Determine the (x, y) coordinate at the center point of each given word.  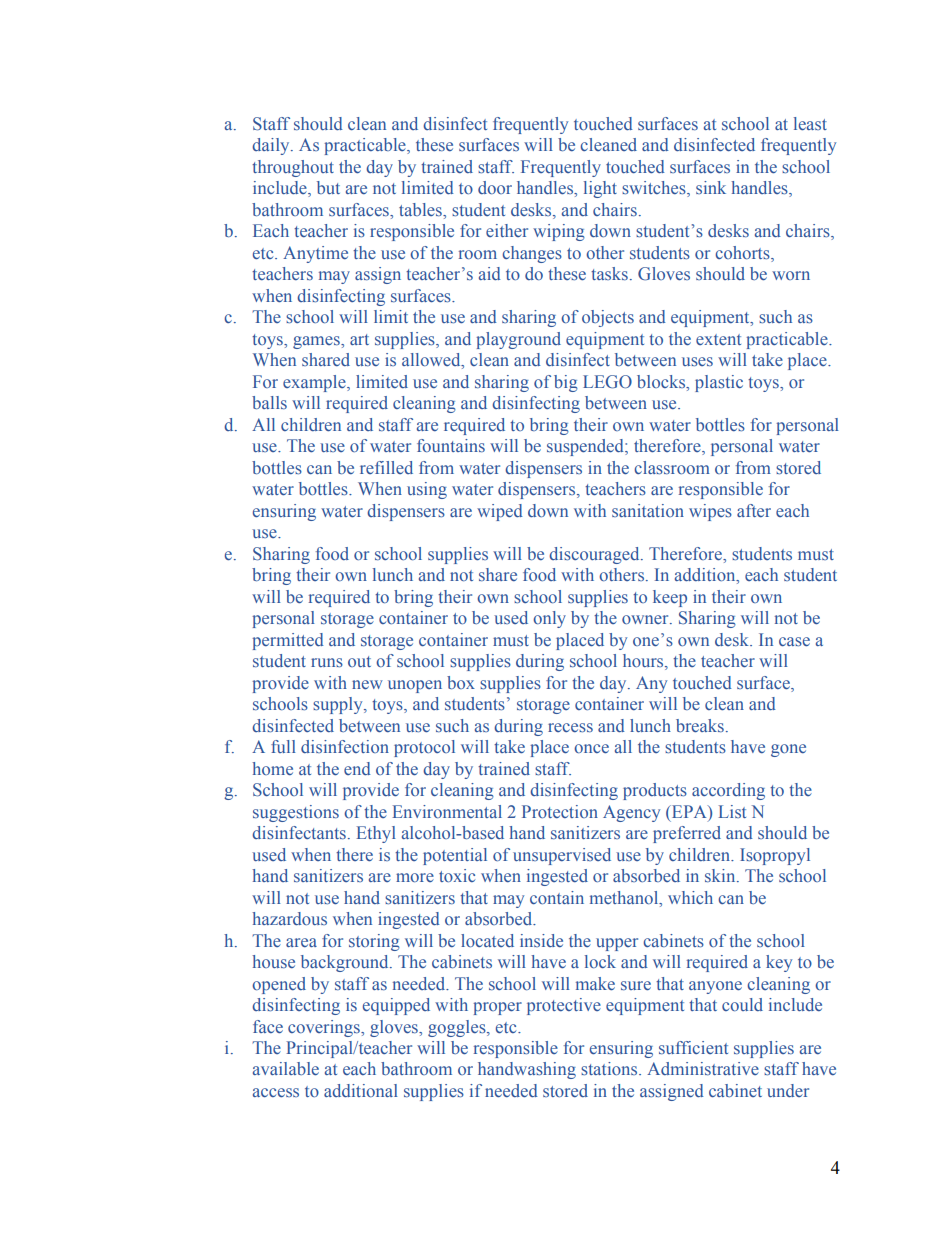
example (315, 383)
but (328, 187)
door (495, 187)
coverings (325, 1028)
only (549, 619)
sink (711, 187)
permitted (288, 641)
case (794, 641)
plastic (719, 383)
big (566, 383)
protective (564, 1006)
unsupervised (562, 856)
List (732, 811)
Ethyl (376, 834)
